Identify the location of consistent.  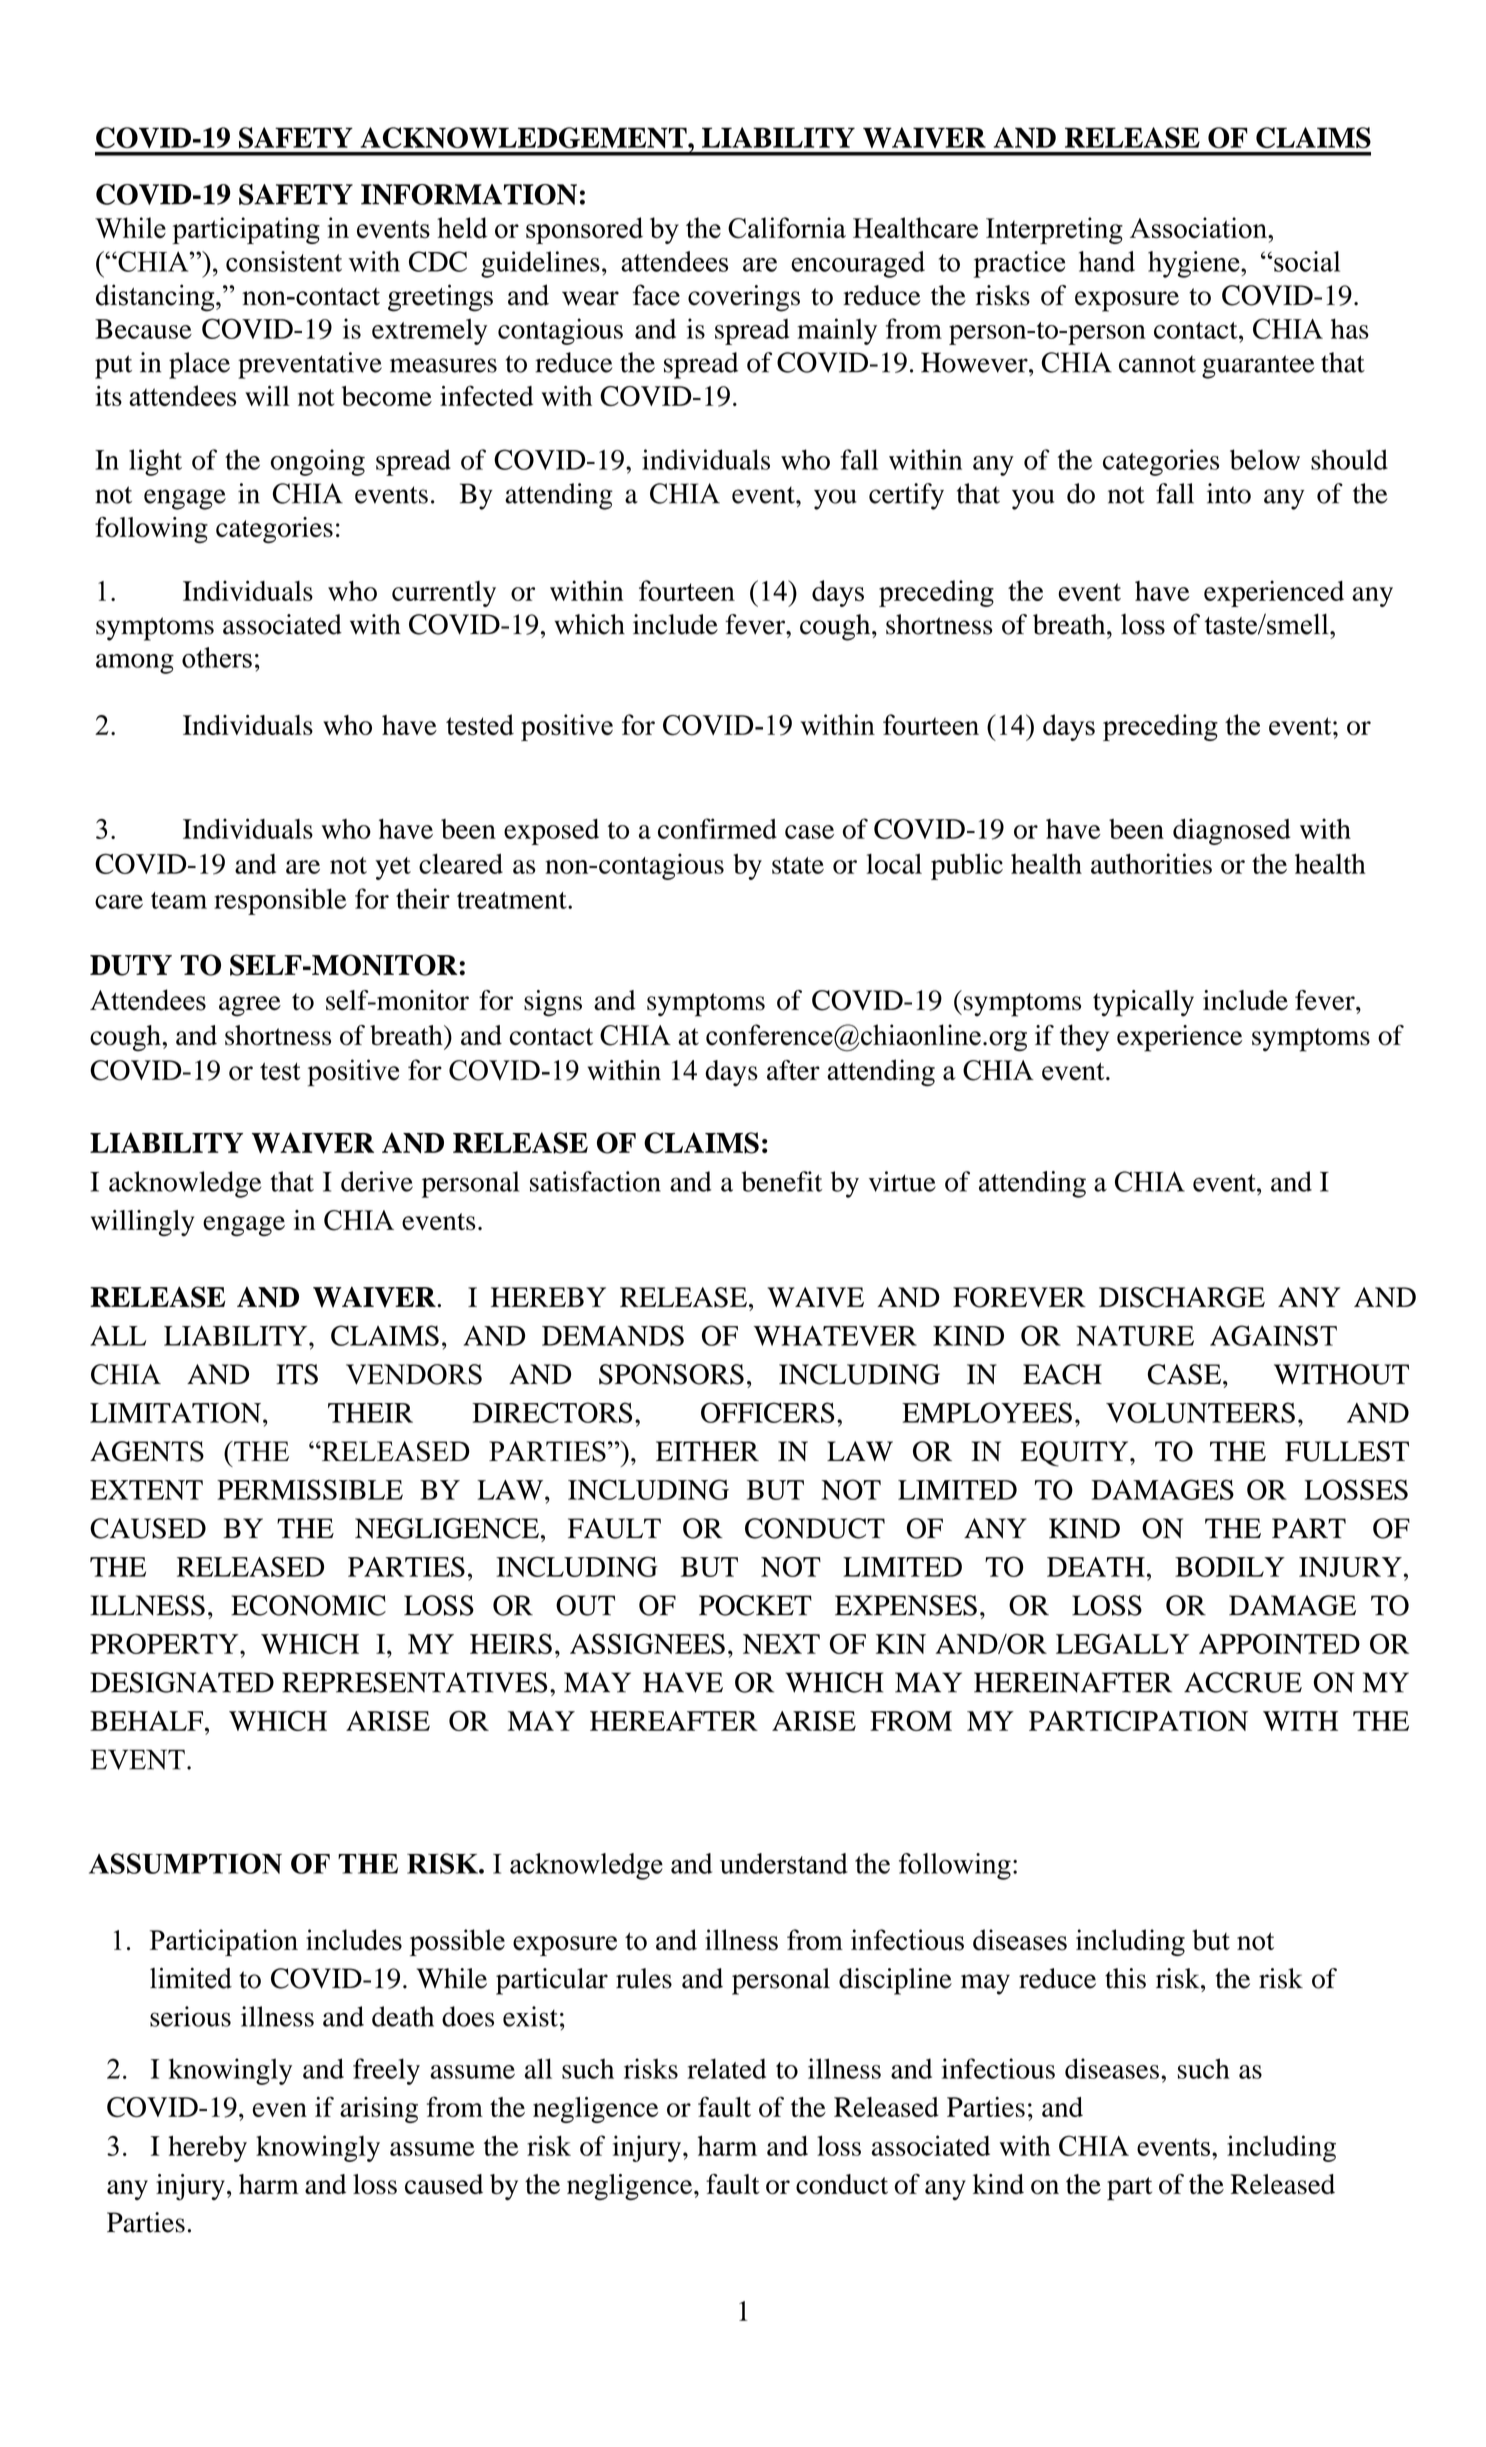
(284, 261).
